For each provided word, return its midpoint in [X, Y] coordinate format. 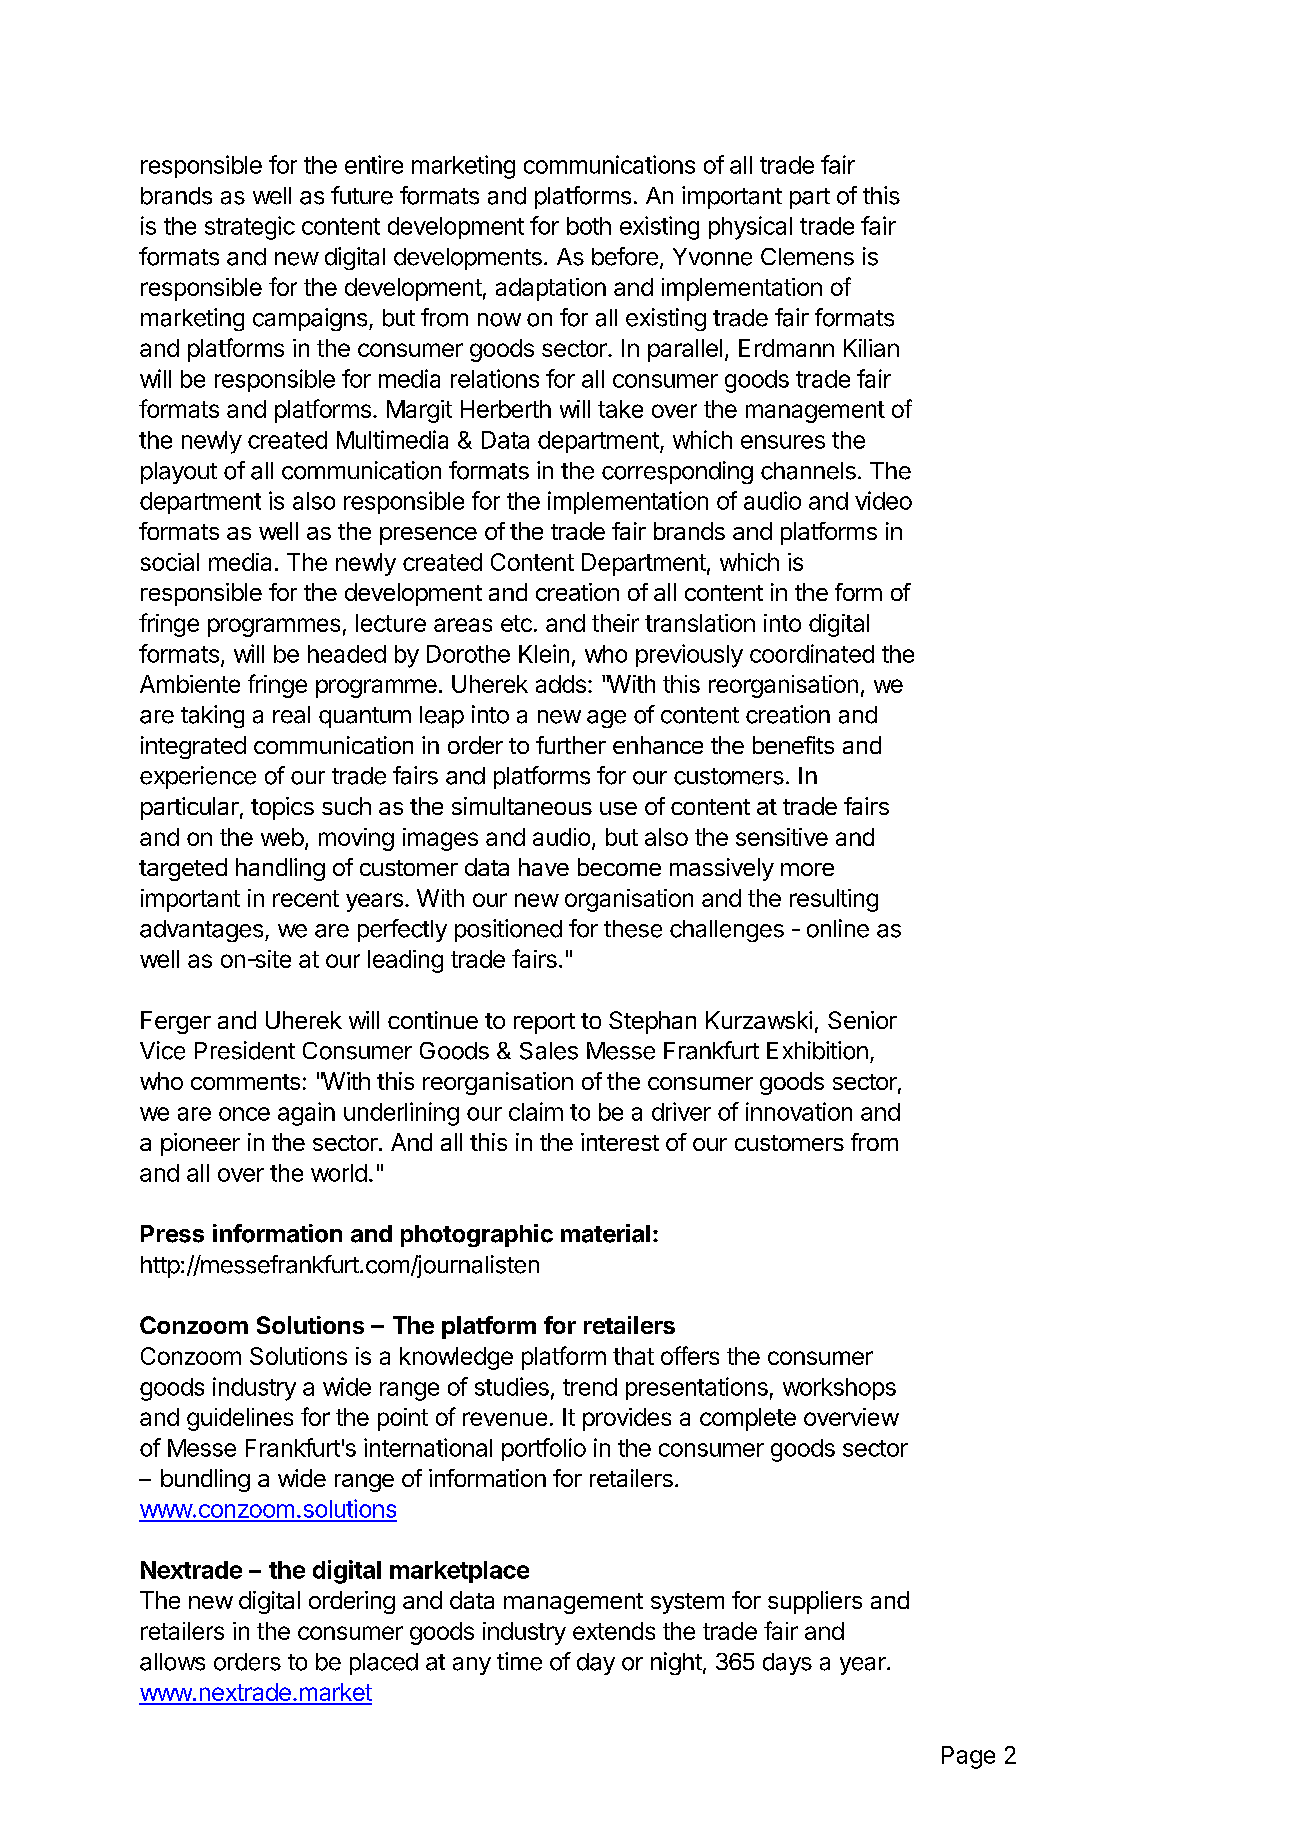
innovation [799, 1111]
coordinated [812, 653]
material [605, 1233]
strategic [250, 228]
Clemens [807, 257]
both [589, 226]
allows [172, 1662]
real [291, 715]
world [339, 1173]
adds [561, 684]
